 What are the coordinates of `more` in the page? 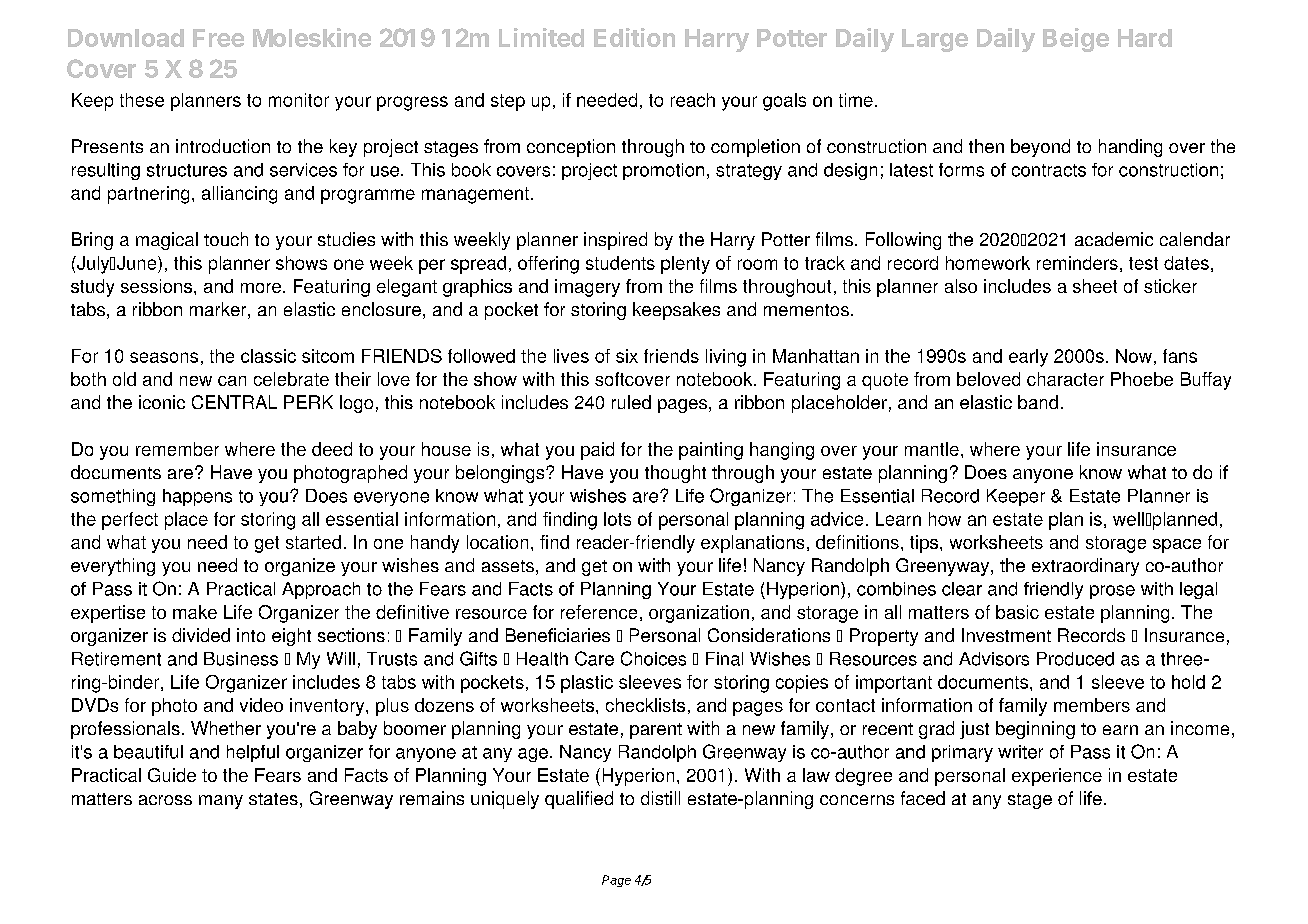 It's located at (261, 288).
